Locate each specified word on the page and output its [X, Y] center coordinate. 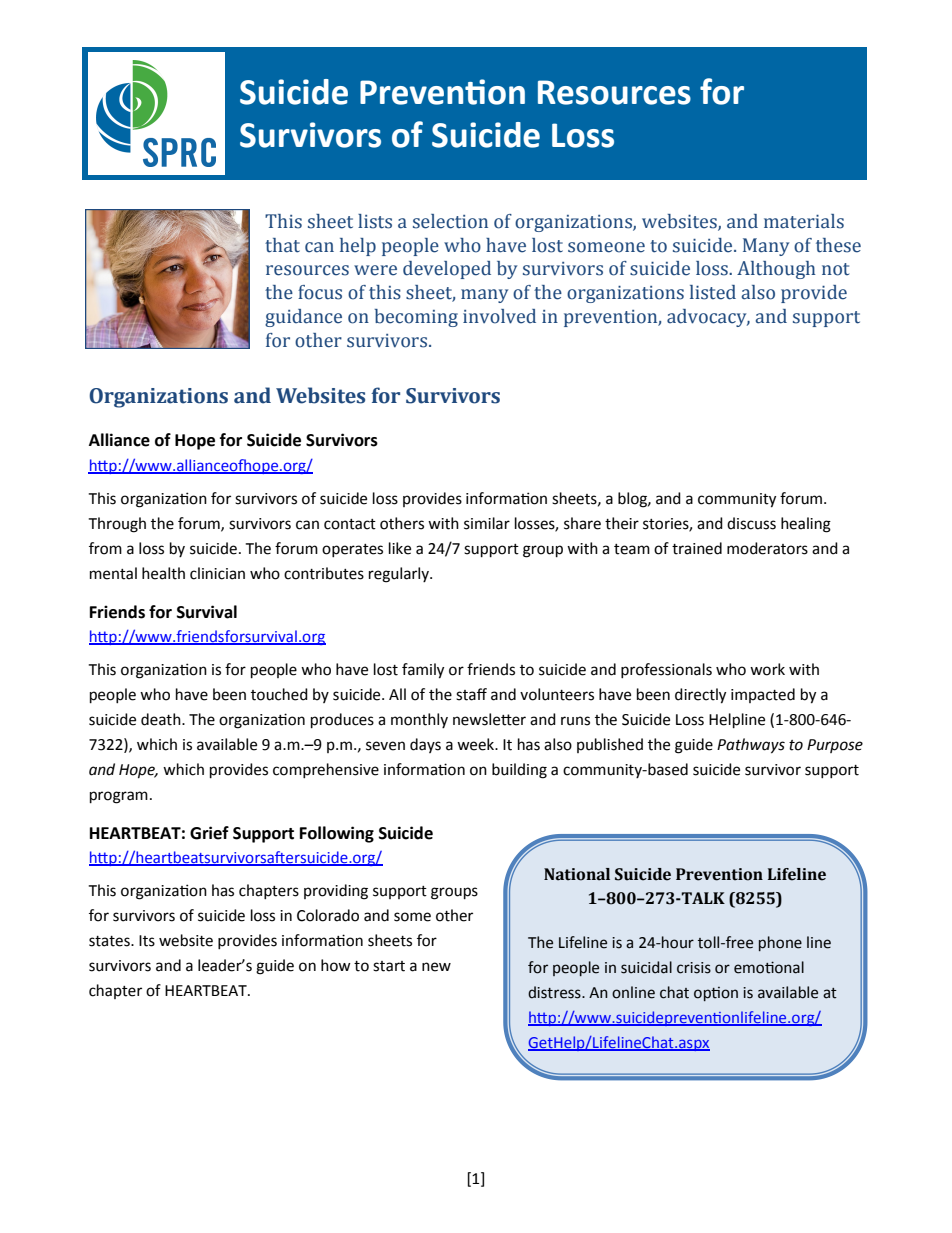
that [282, 245]
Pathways [751, 746]
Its [147, 941]
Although [776, 270]
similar [487, 523]
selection [450, 221]
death [162, 719]
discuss [751, 523]
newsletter [489, 719]
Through [117, 525]
